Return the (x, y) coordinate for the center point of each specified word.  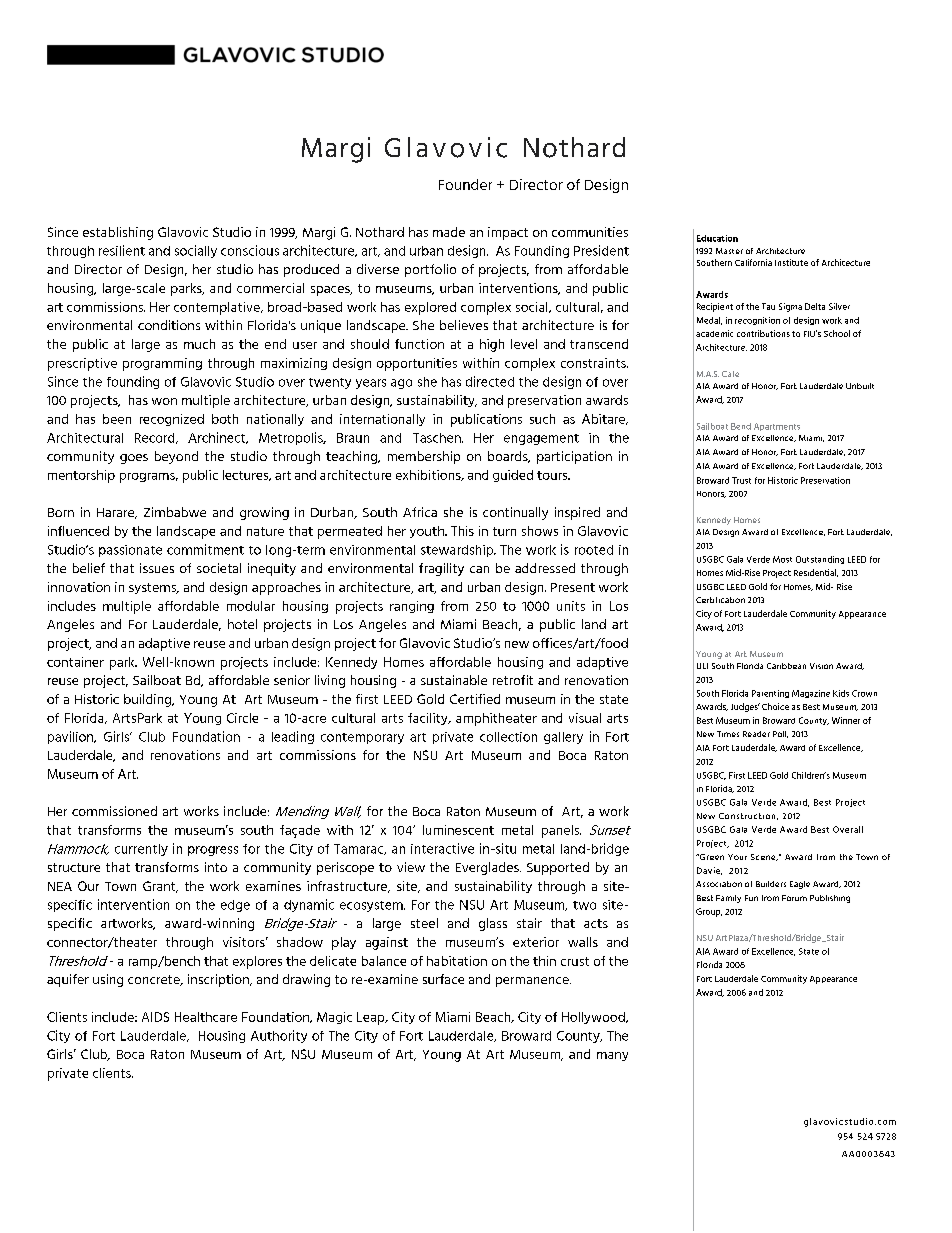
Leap (372, 1018)
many (612, 1056)
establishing (118, 233)
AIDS (155, 1017)
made (449, 232)
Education (717, 238)
